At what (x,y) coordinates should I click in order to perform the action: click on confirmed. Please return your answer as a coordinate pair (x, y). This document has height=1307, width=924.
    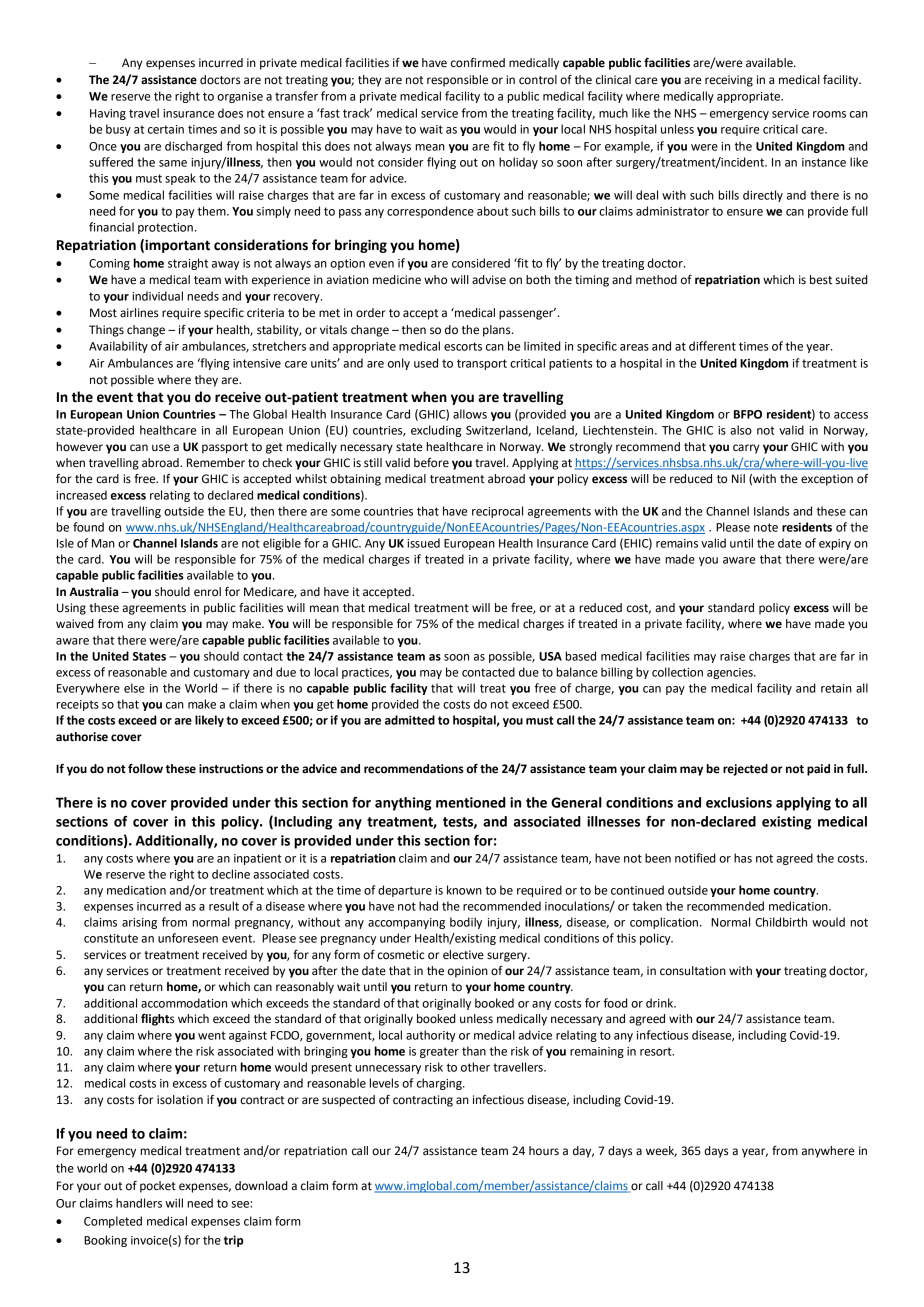
    Looking at the image, I should click on (478, 63).
